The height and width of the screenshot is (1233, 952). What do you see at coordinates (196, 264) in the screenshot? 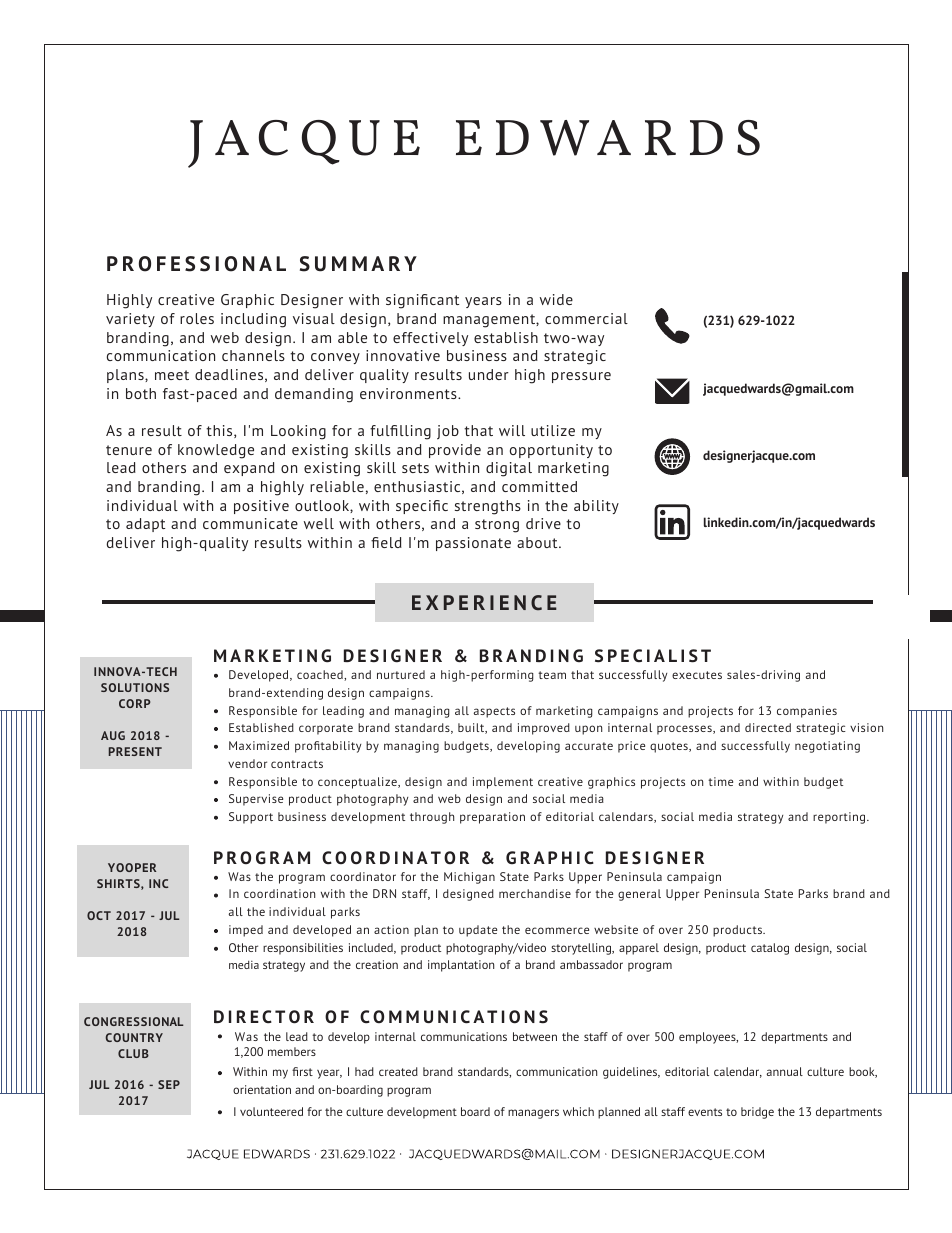
I see `PROFESSIONAL` at bounding box center [196, 264].
